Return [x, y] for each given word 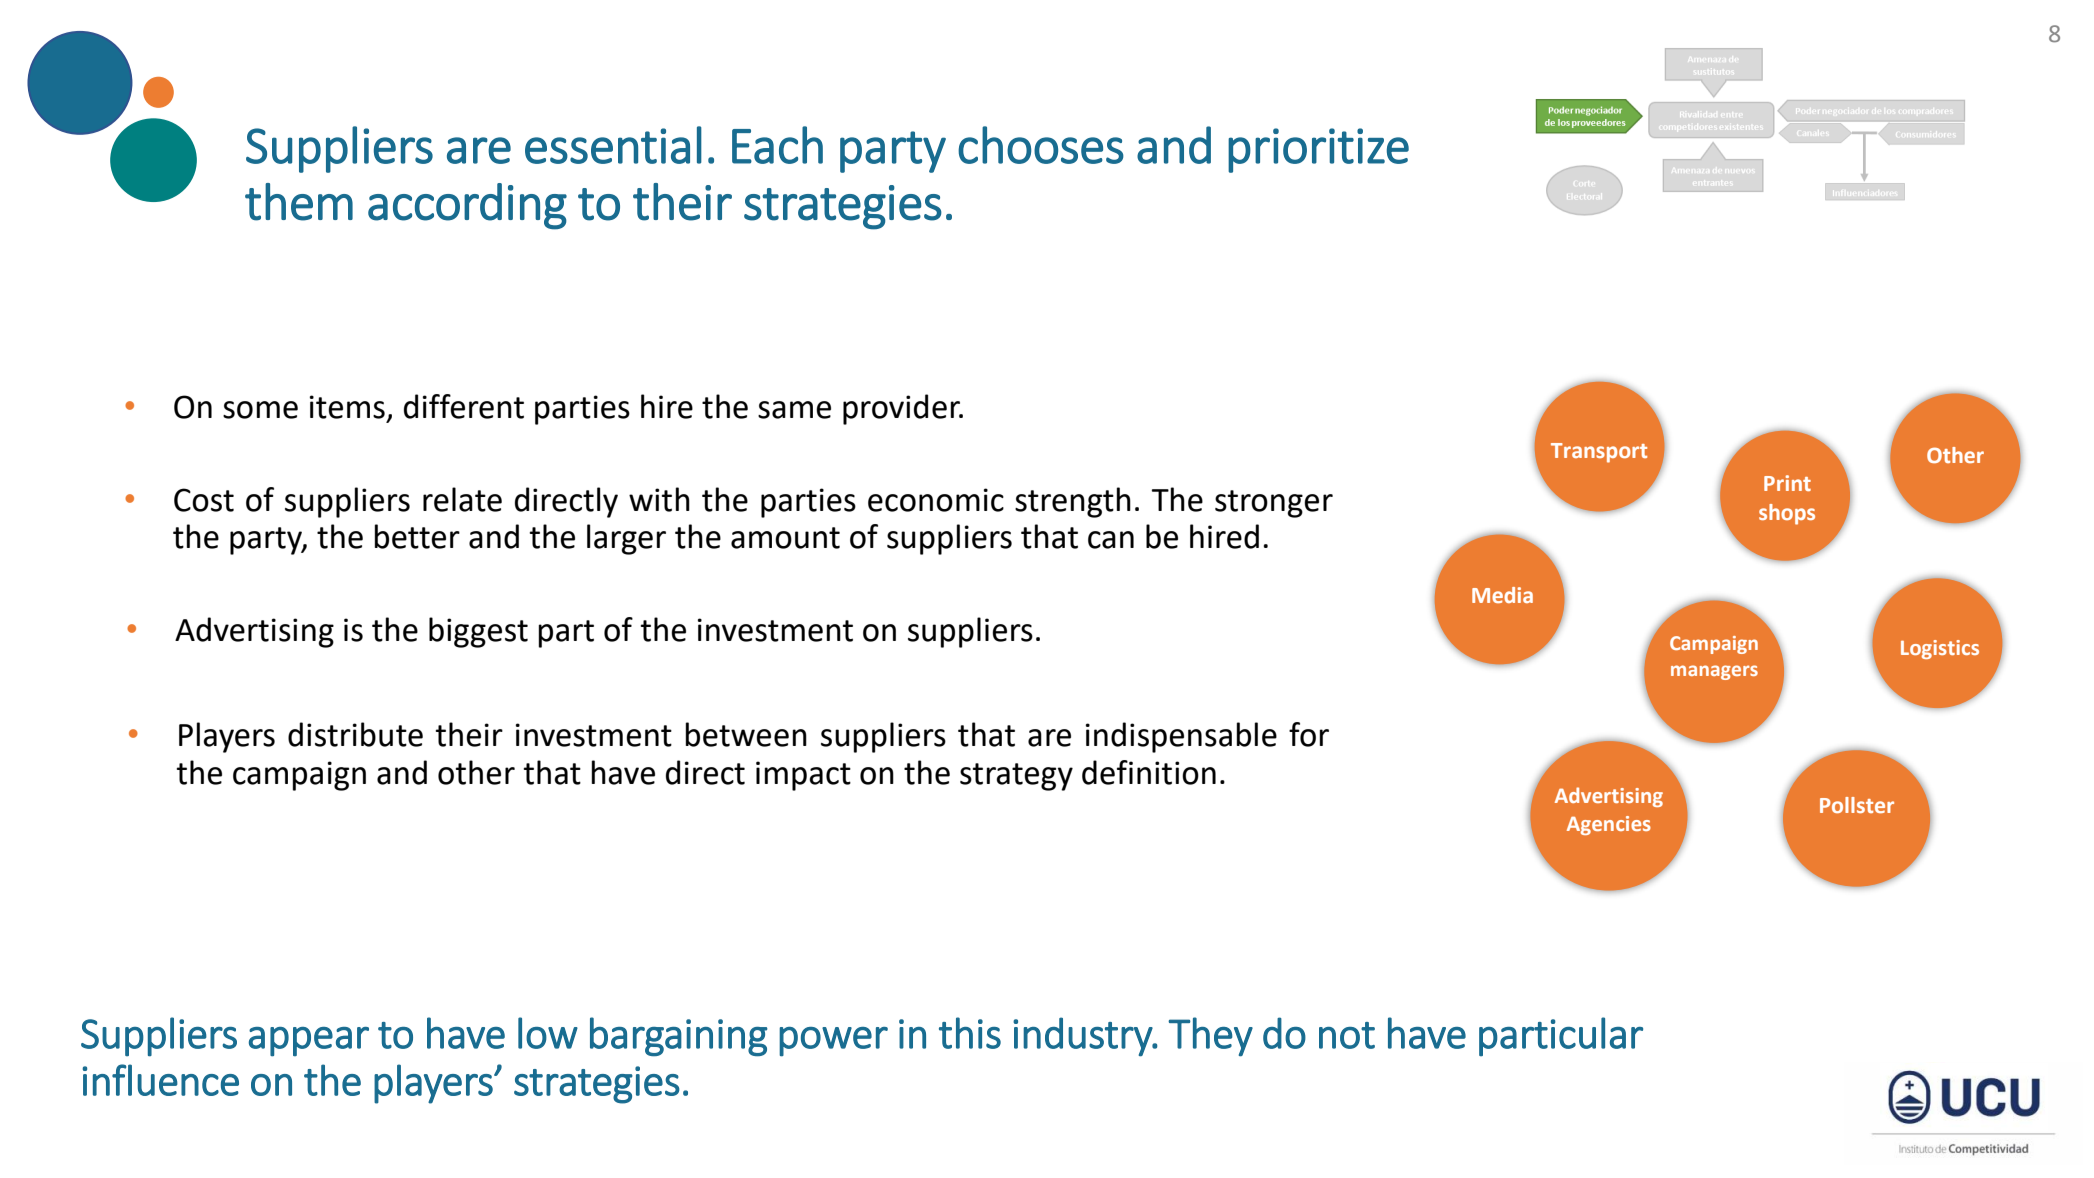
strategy [1016, 777]
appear [309, 1042]
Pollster [1857, 805]
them [299, 202]
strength [1073, 502]
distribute [355, 734]
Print [1787, 483]
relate [462, 499]
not [1347, 1035]
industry [1083, 1037]
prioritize [1318, 150]
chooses [1041, 145]
